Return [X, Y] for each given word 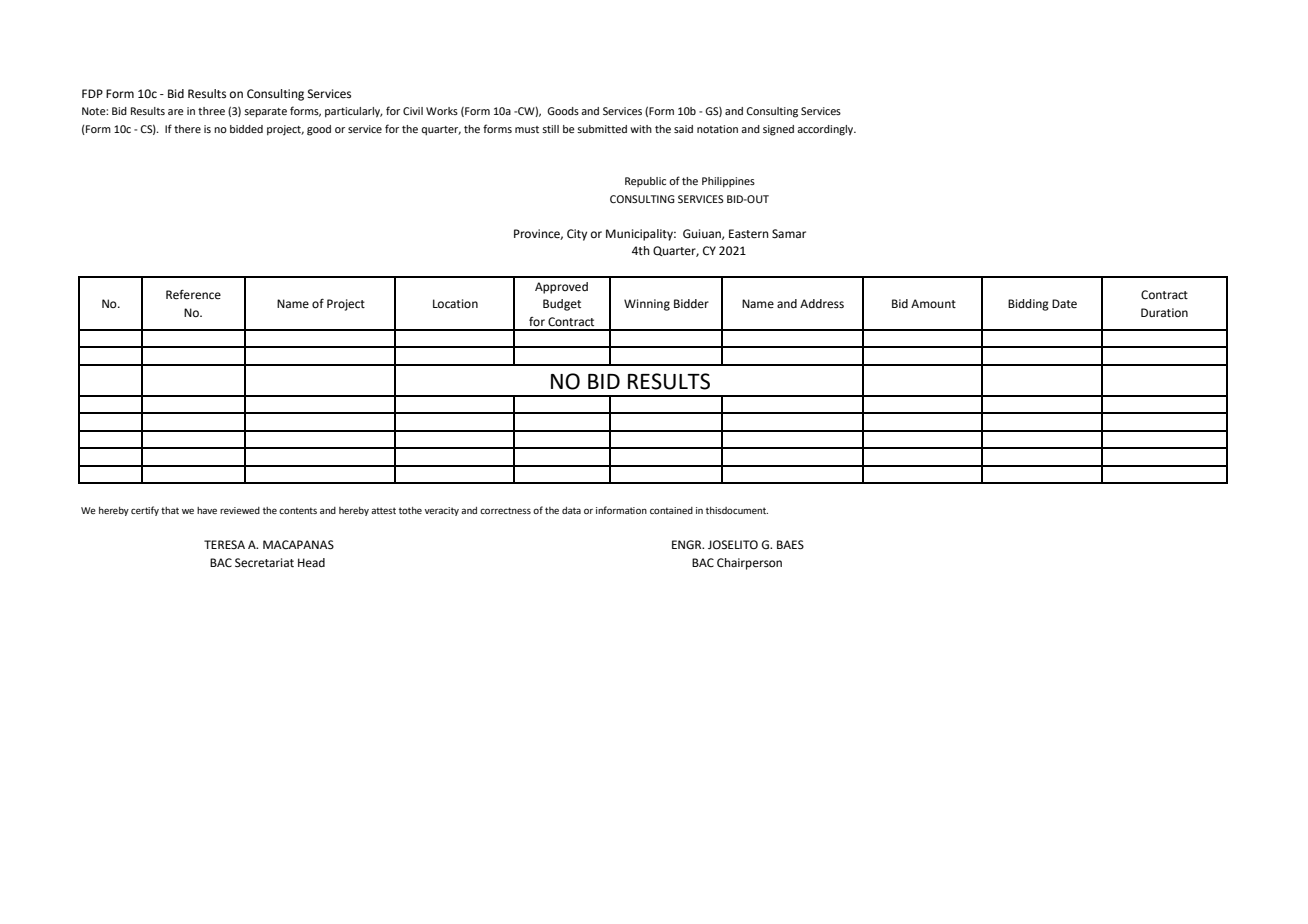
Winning [647, 305]
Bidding [1028, 305]
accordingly [826, 130]
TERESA [224, 544]
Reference [193, 294]
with [641, 129]
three [211, 111]
